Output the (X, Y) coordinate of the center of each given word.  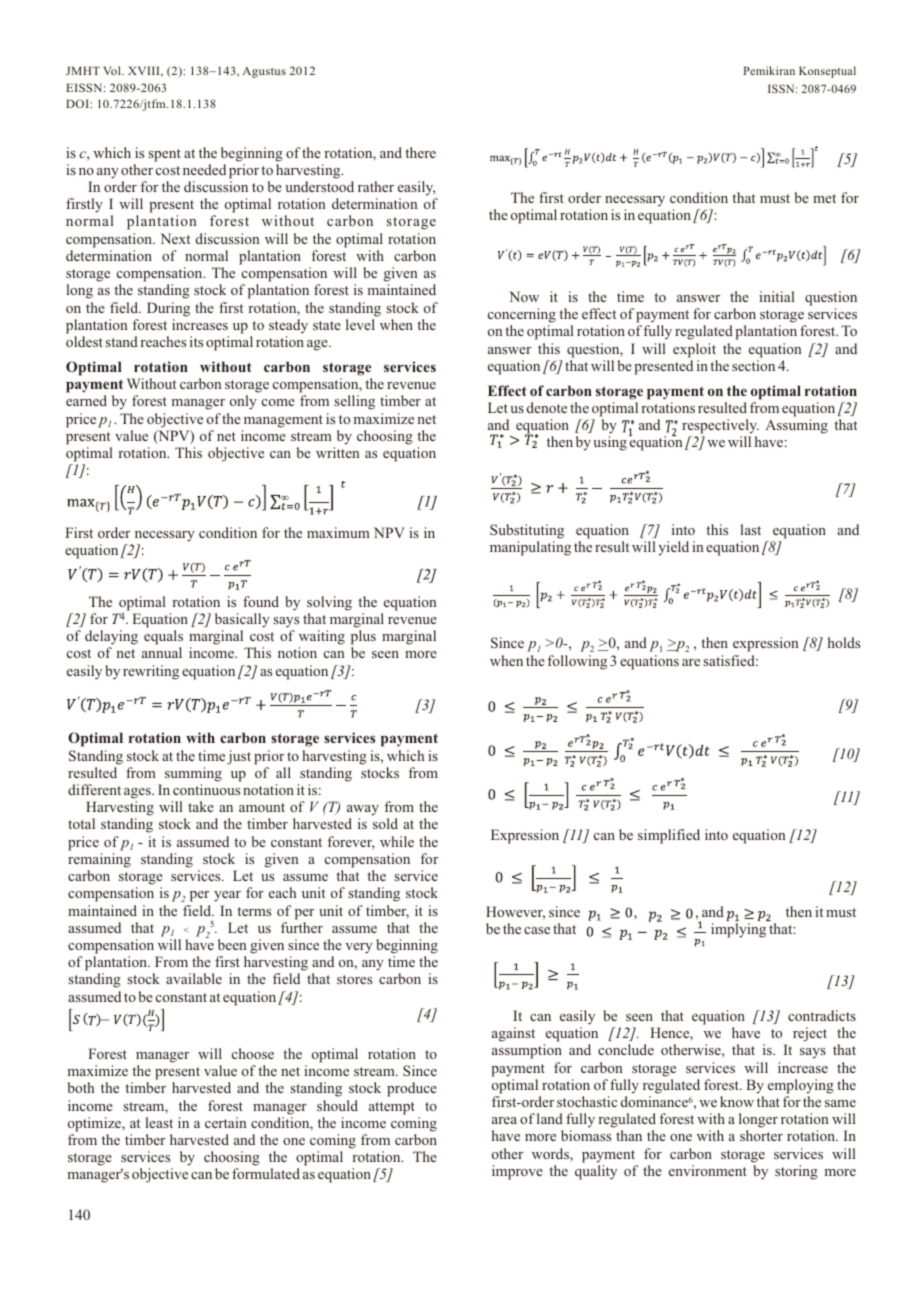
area (504, 1120)
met (824, 198)
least (159, 1122)
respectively (720, 428)
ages (138, 793)
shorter (761, 1135)
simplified (669, 836)
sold (385, 823)
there (420, 152)
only (243, 402)
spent (164, 155)
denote (547, 407)
